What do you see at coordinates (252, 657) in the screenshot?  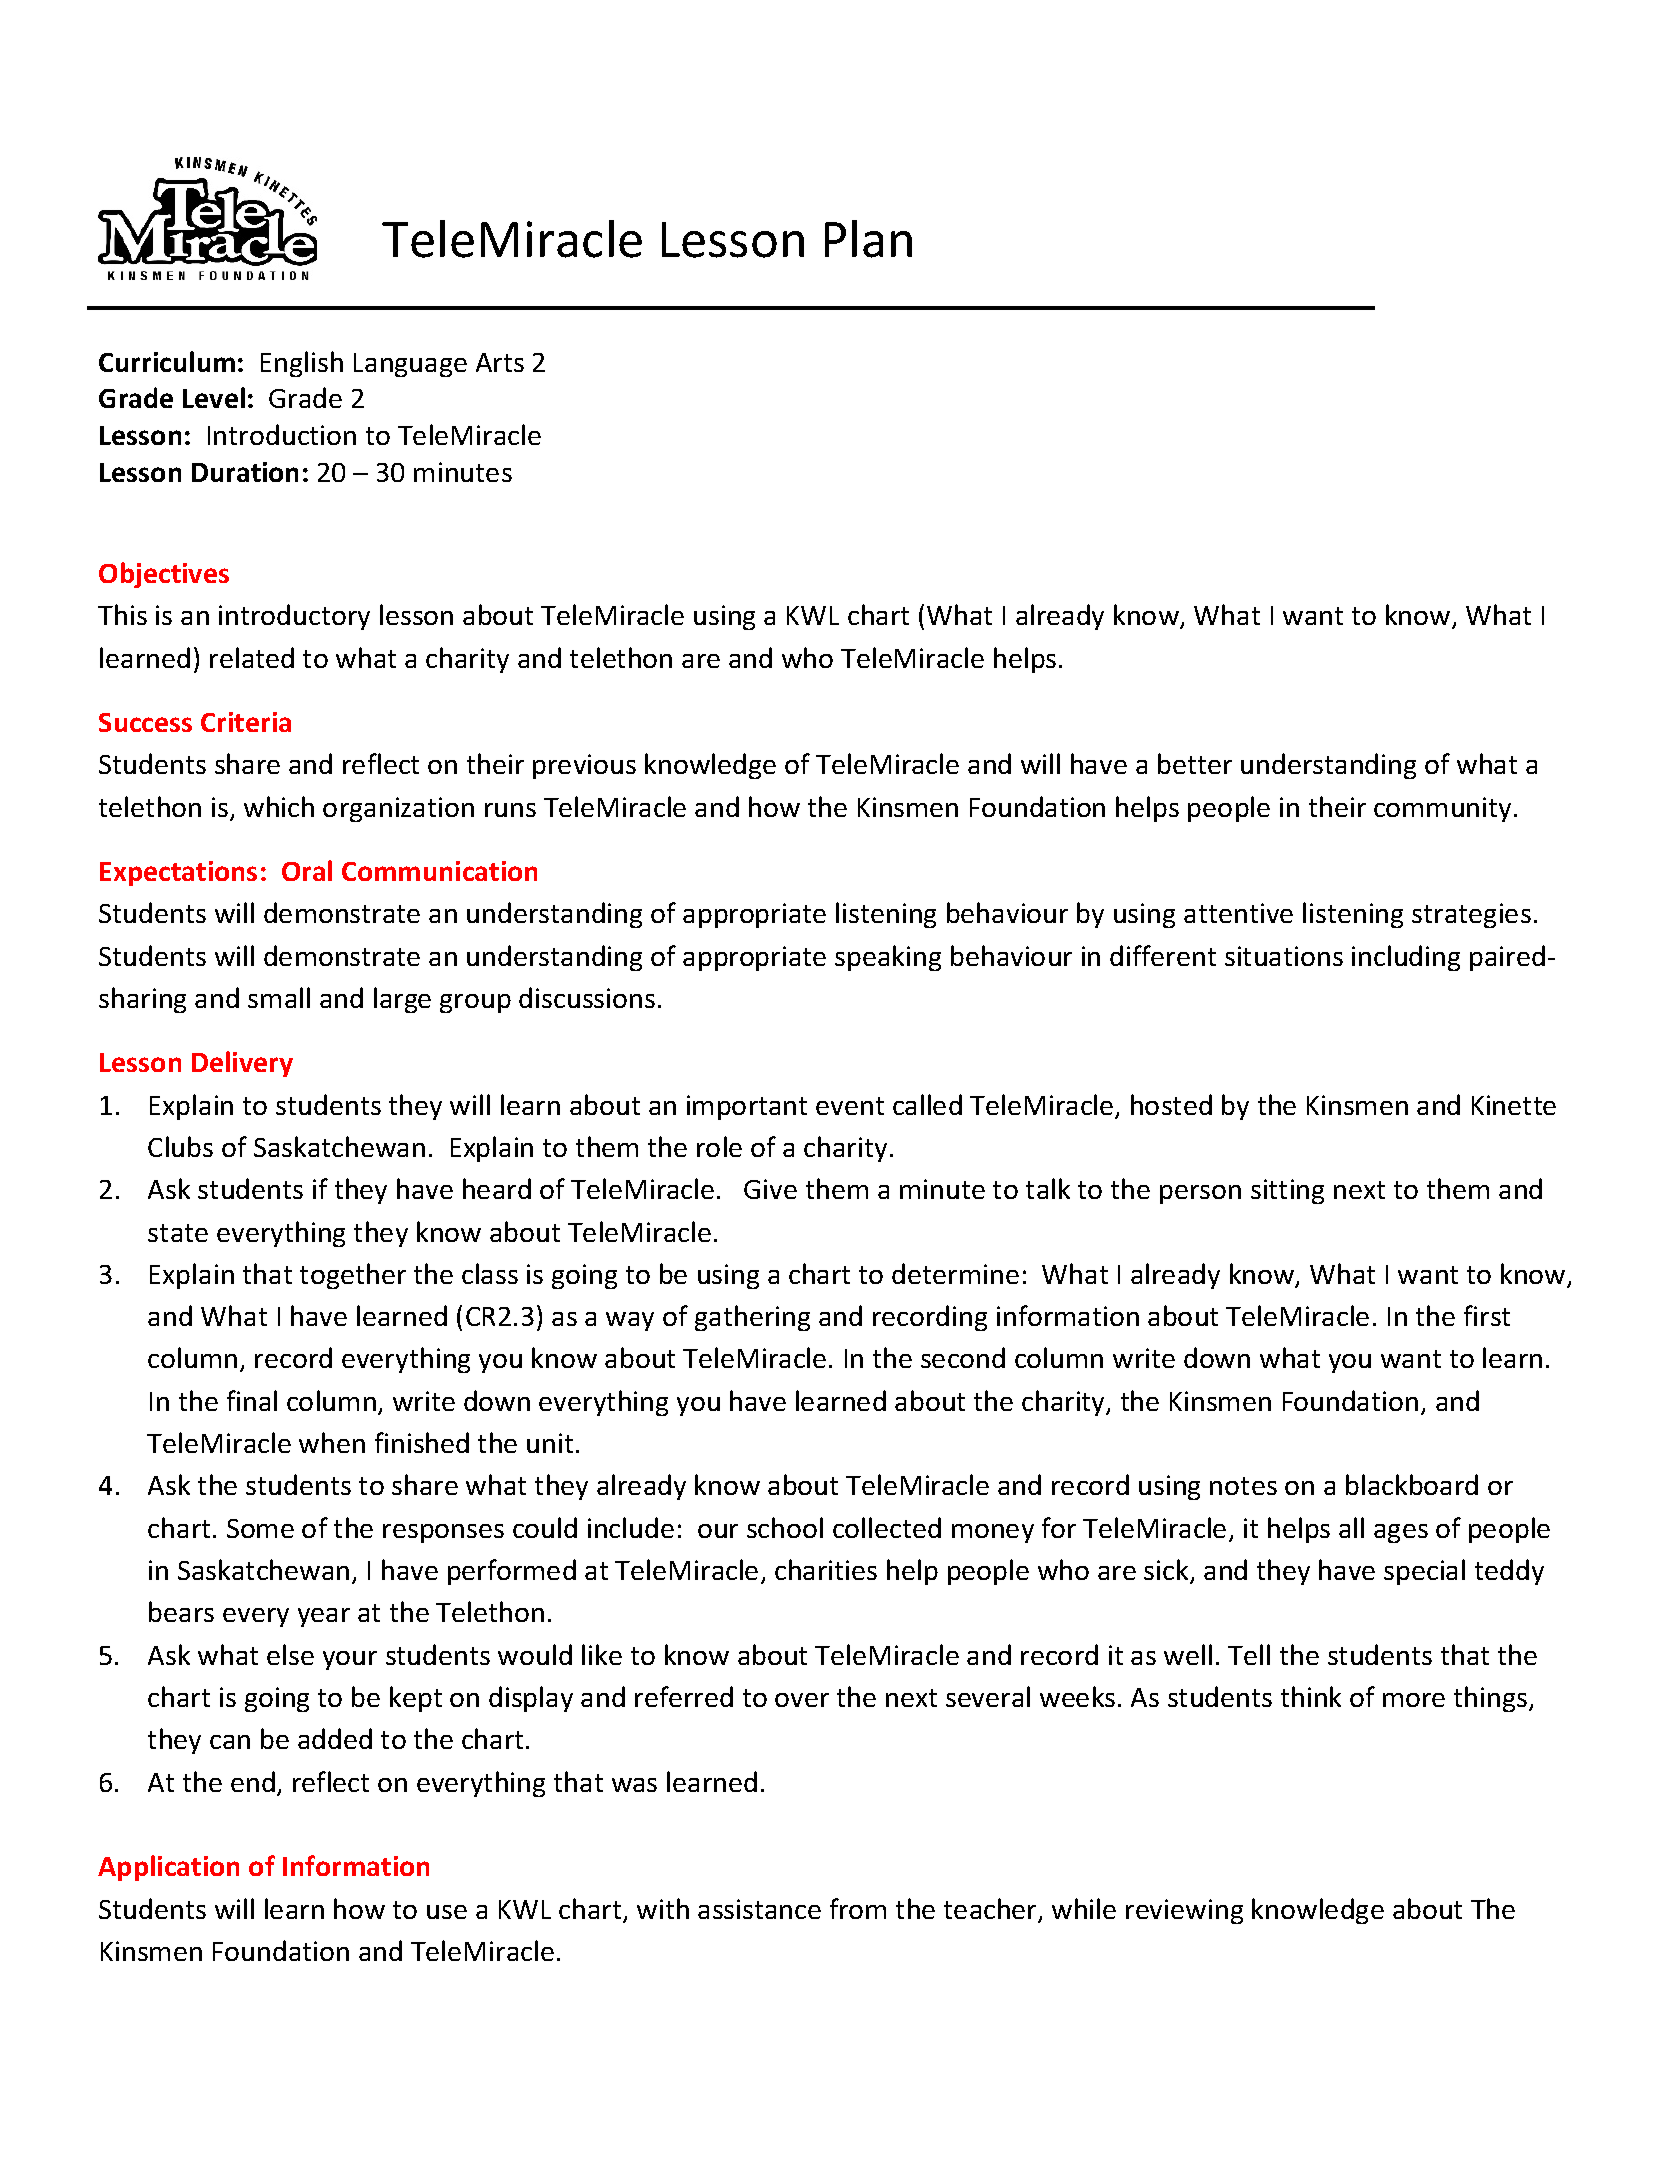 I see `related` at bounding box center [252, 657].
